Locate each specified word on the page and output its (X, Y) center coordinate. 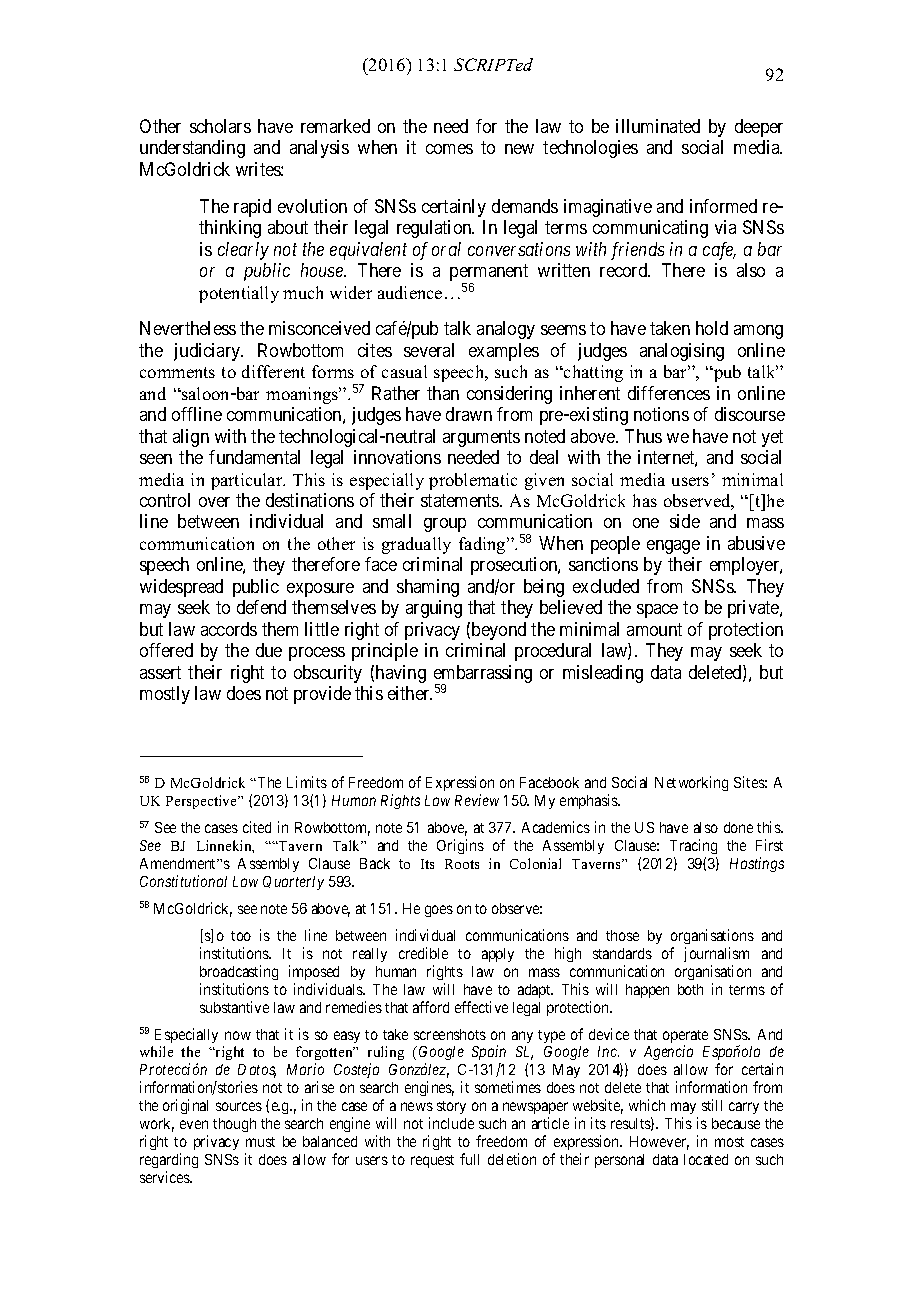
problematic (473, 481)
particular (248, 481)
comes (449, 149)
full (469, 1159)
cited (257, 827)
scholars (220, 126)
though (234, 1125)
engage (673, 547)
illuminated (658, 126)
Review (477, 800)
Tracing (693, 846)
